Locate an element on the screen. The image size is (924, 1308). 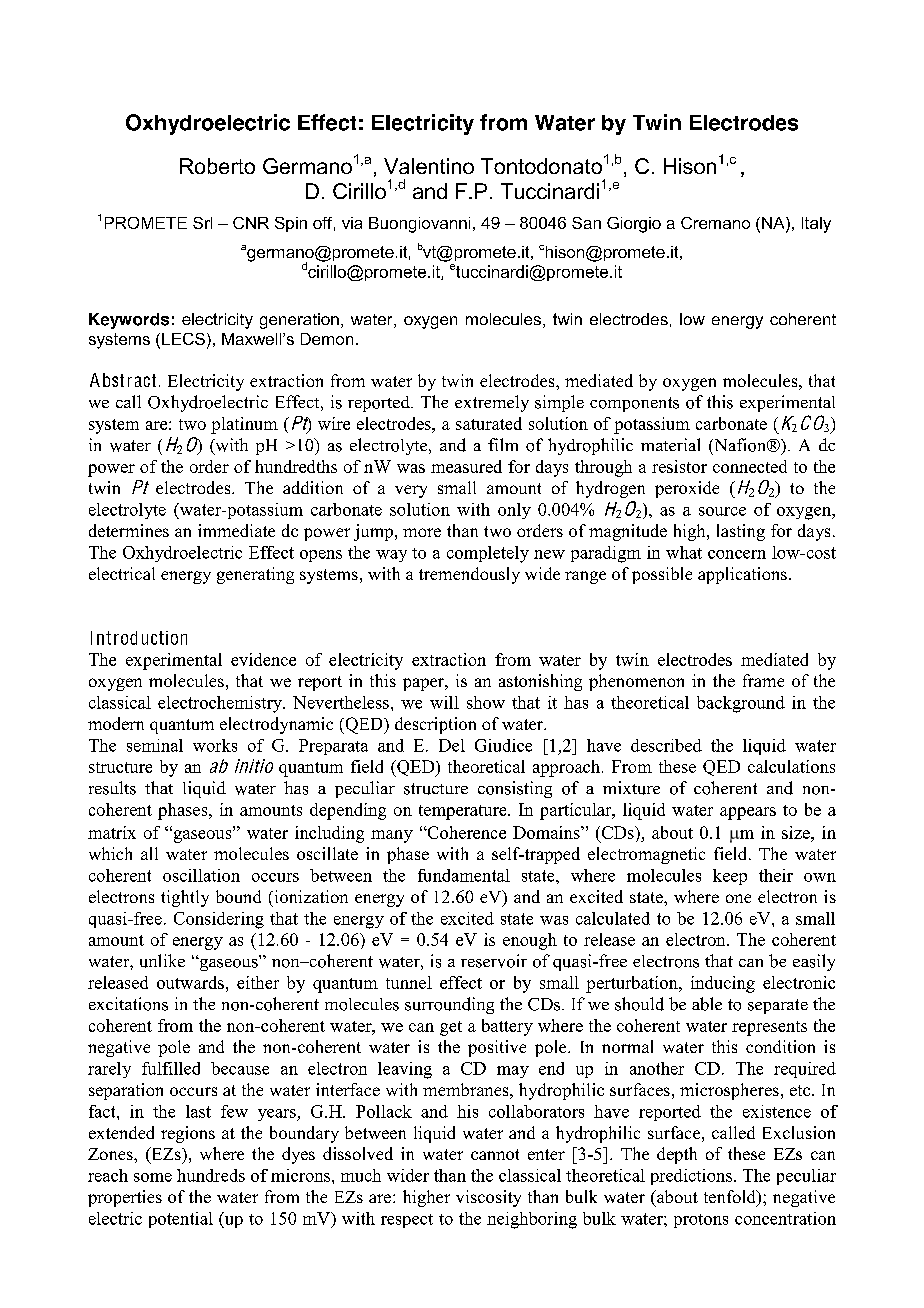
inducing is located at coordinates (723, 984).
